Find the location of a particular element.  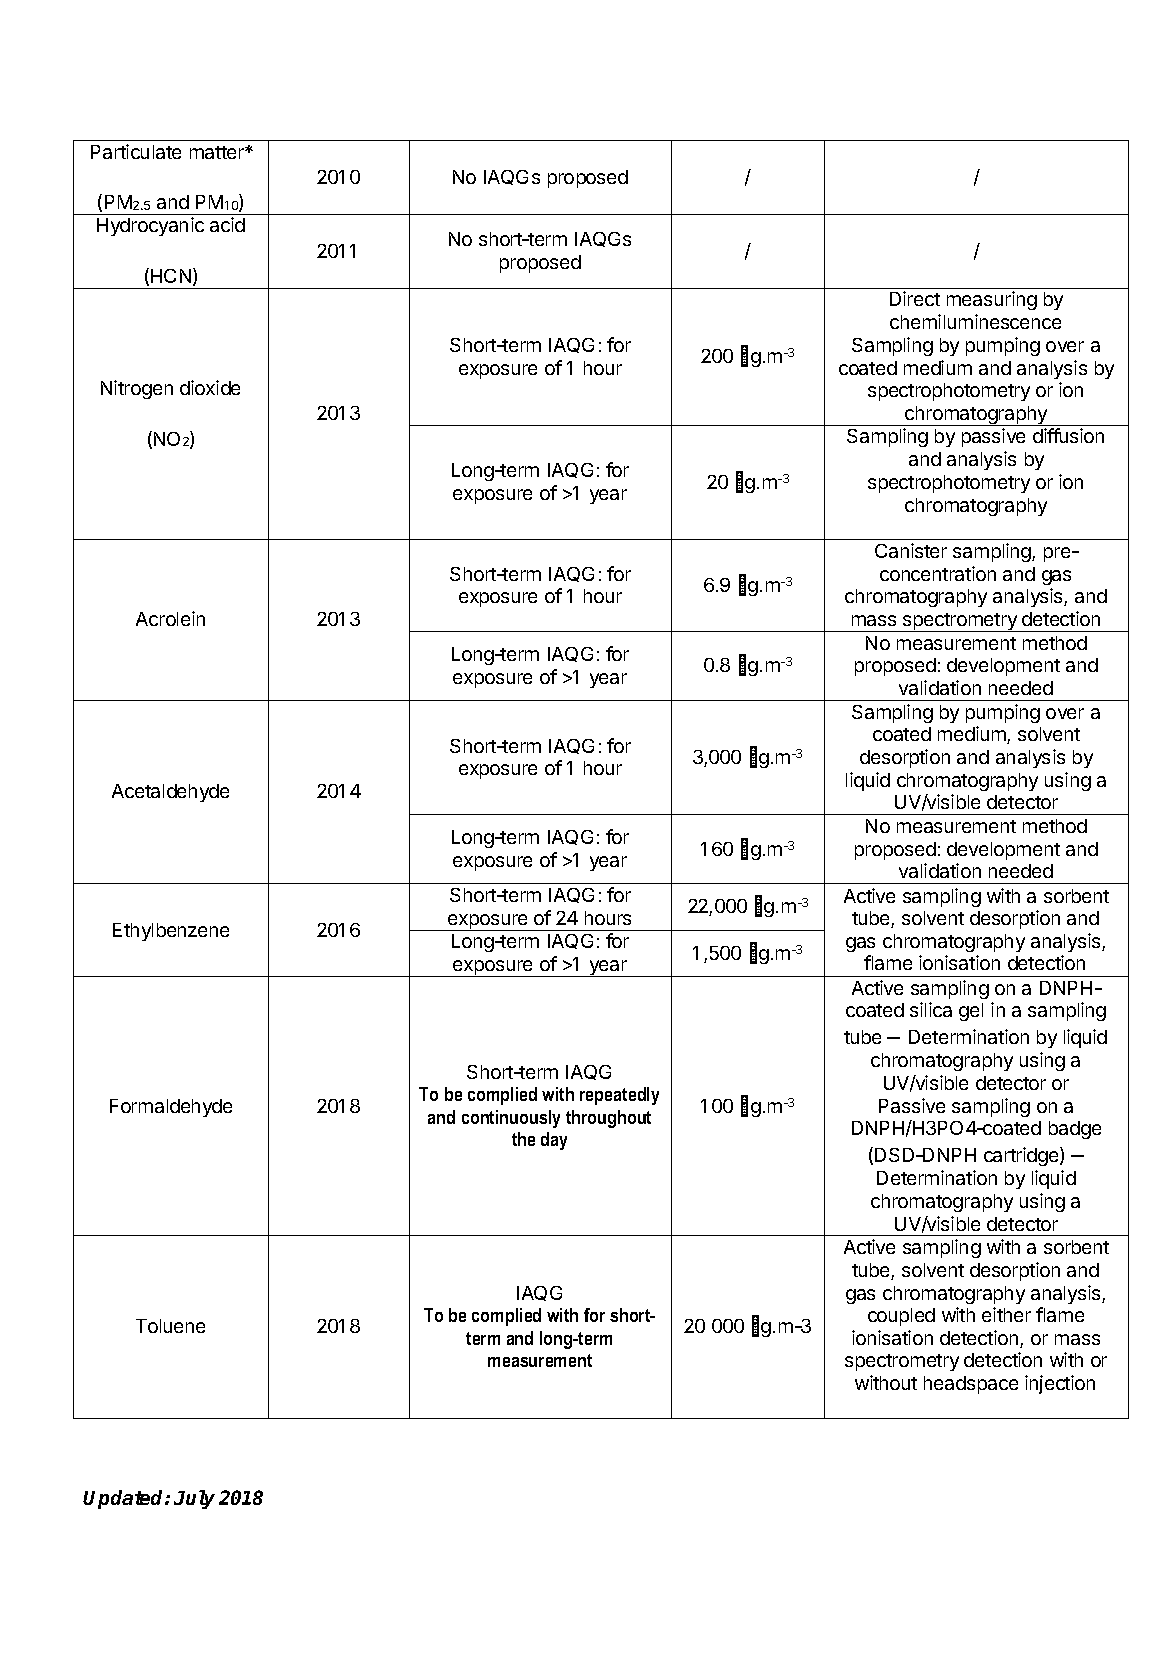

headspace is located at coordinates (971, 1385).
